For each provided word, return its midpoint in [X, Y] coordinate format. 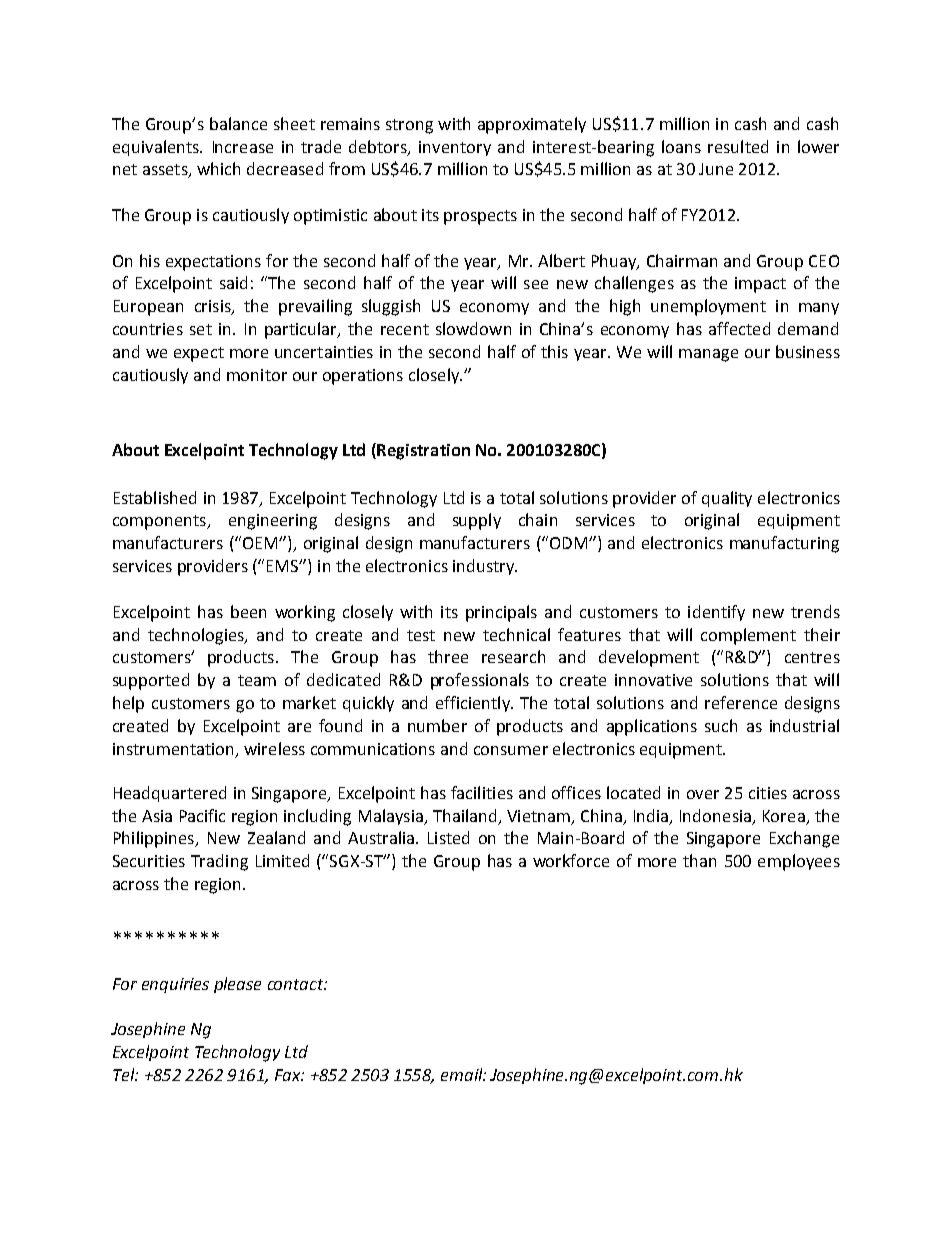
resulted [738, 146]
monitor [257, 375]
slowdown [473, 328]
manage [708, 355]
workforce [571, 860]
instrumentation [173, 749]
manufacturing [784, 544]
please [237, 985]
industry [484, 567]
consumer [511, 750]
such [721, 725]
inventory [455, 148]
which [218, 168]
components [160, 522]
